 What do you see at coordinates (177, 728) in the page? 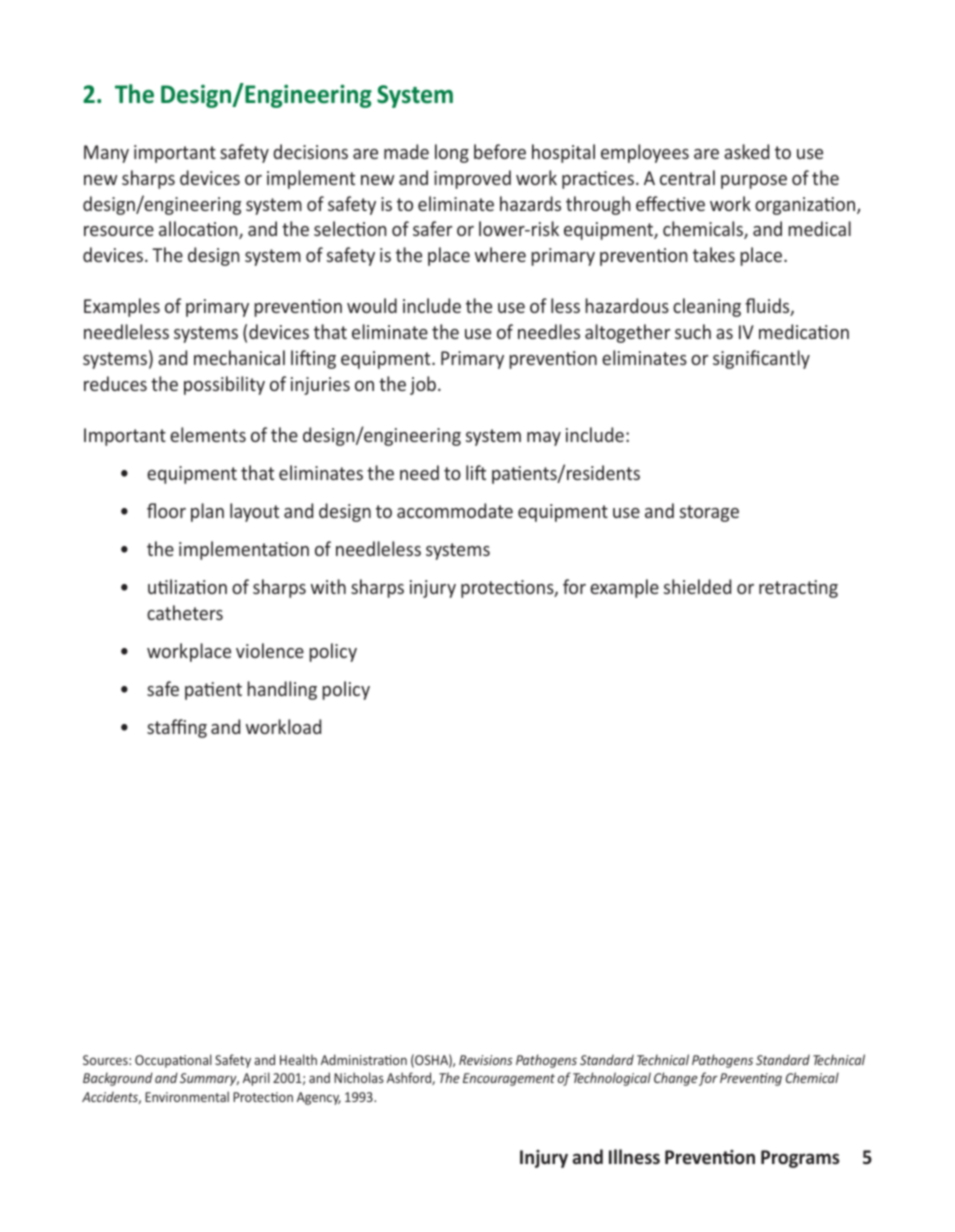
I see `staffing` at bounding box center [177, 728].
